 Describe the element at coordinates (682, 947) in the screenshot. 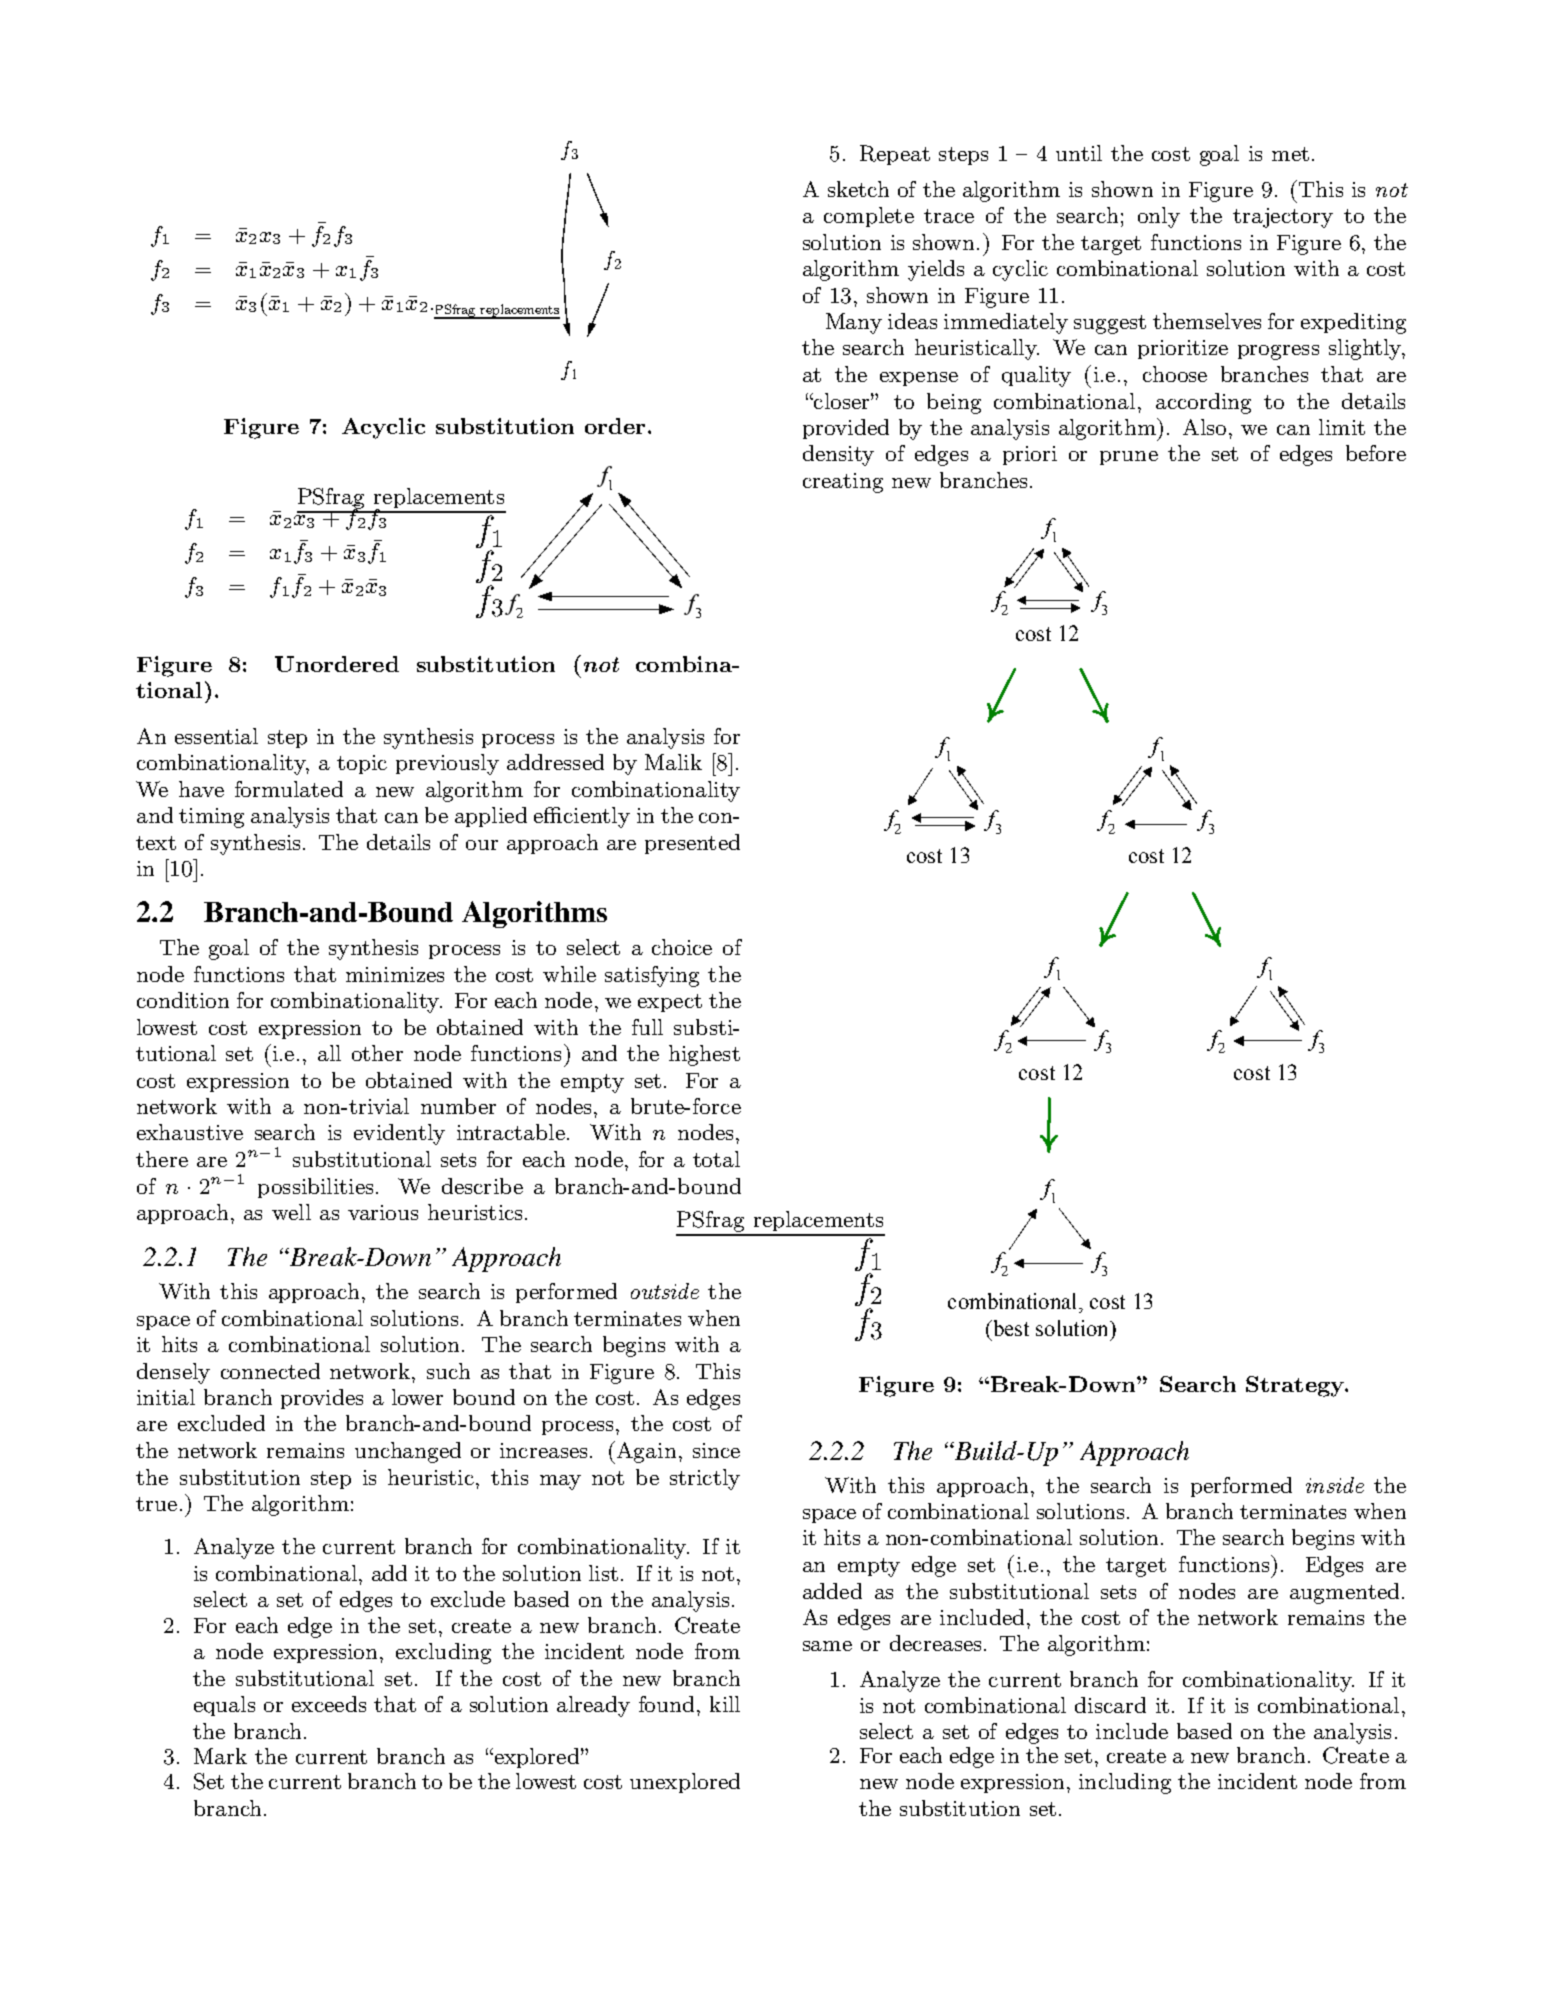

I see `choice` at that location.
